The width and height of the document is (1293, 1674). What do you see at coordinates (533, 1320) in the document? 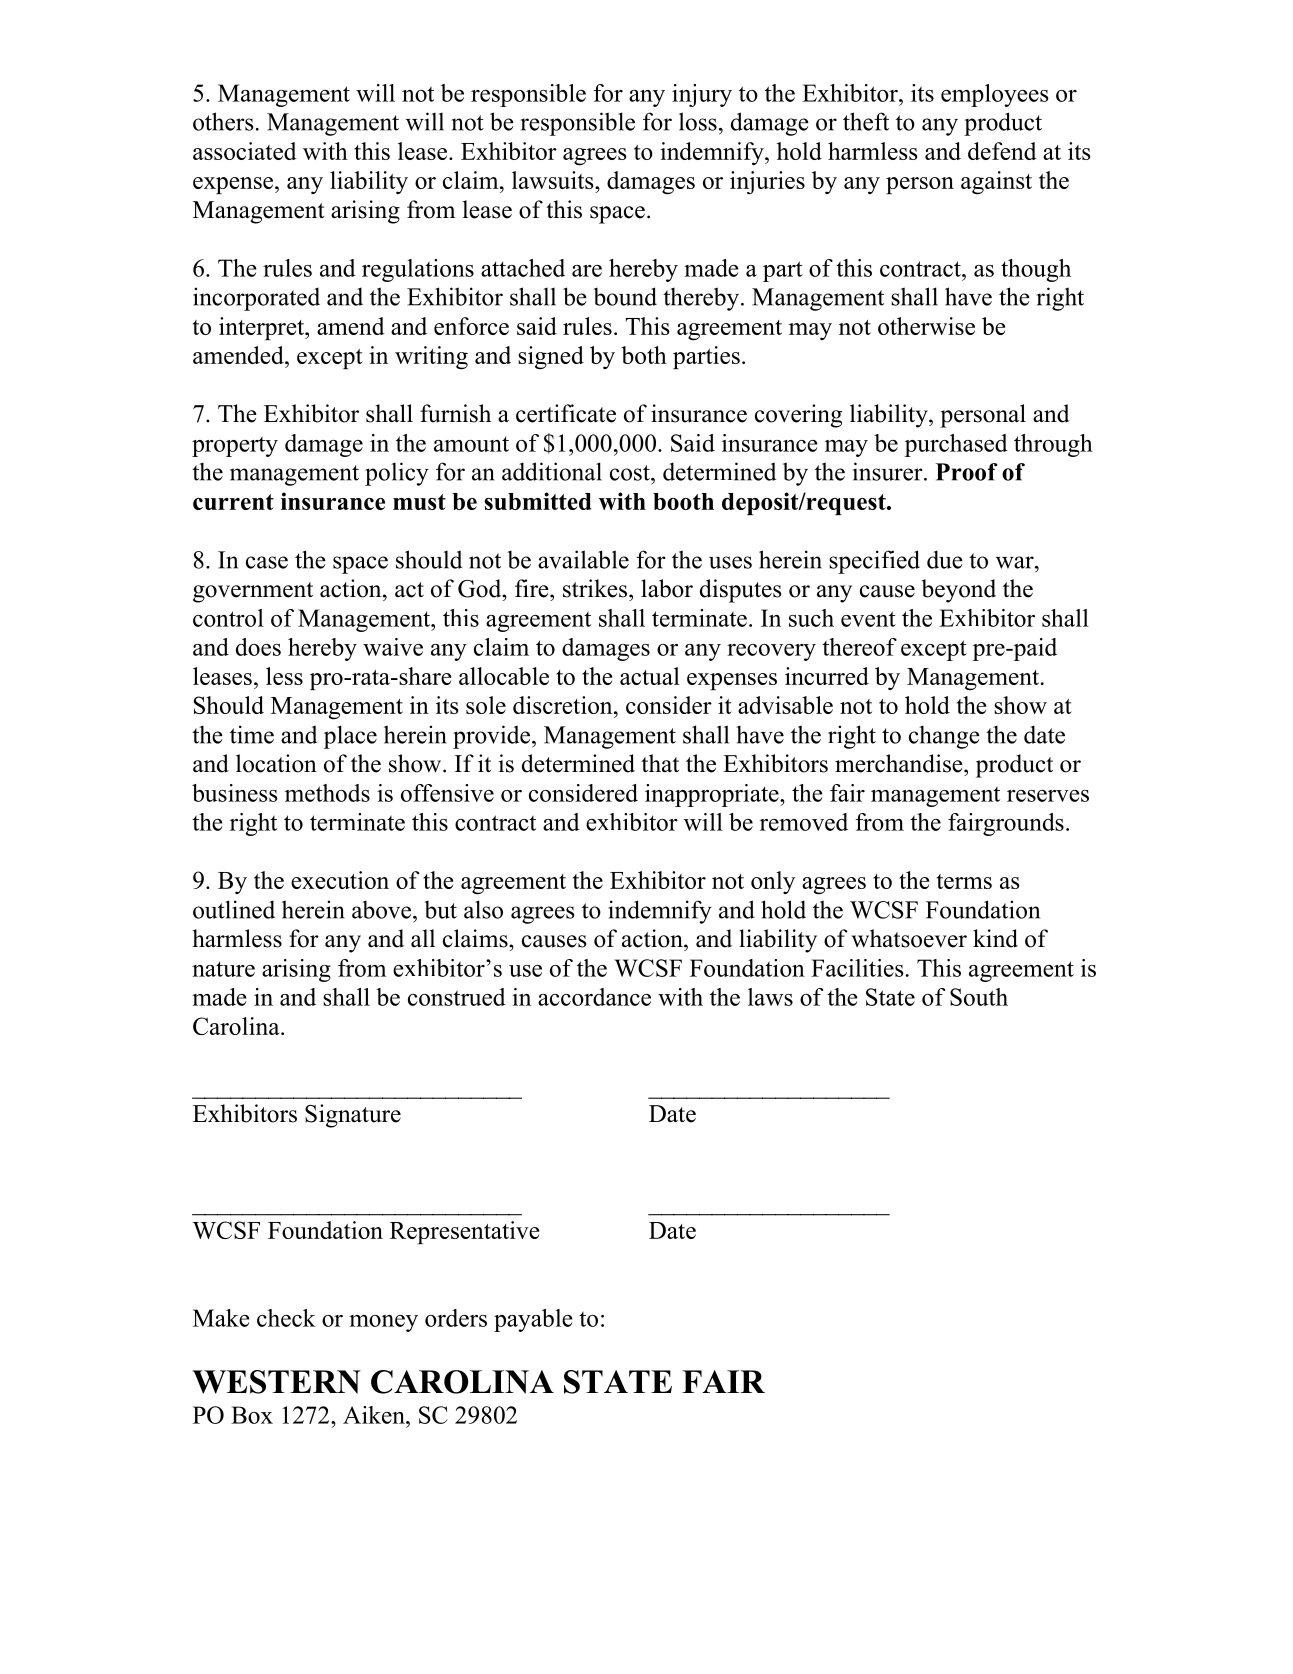
I see `payable` at bounding box center [533, 1320].
